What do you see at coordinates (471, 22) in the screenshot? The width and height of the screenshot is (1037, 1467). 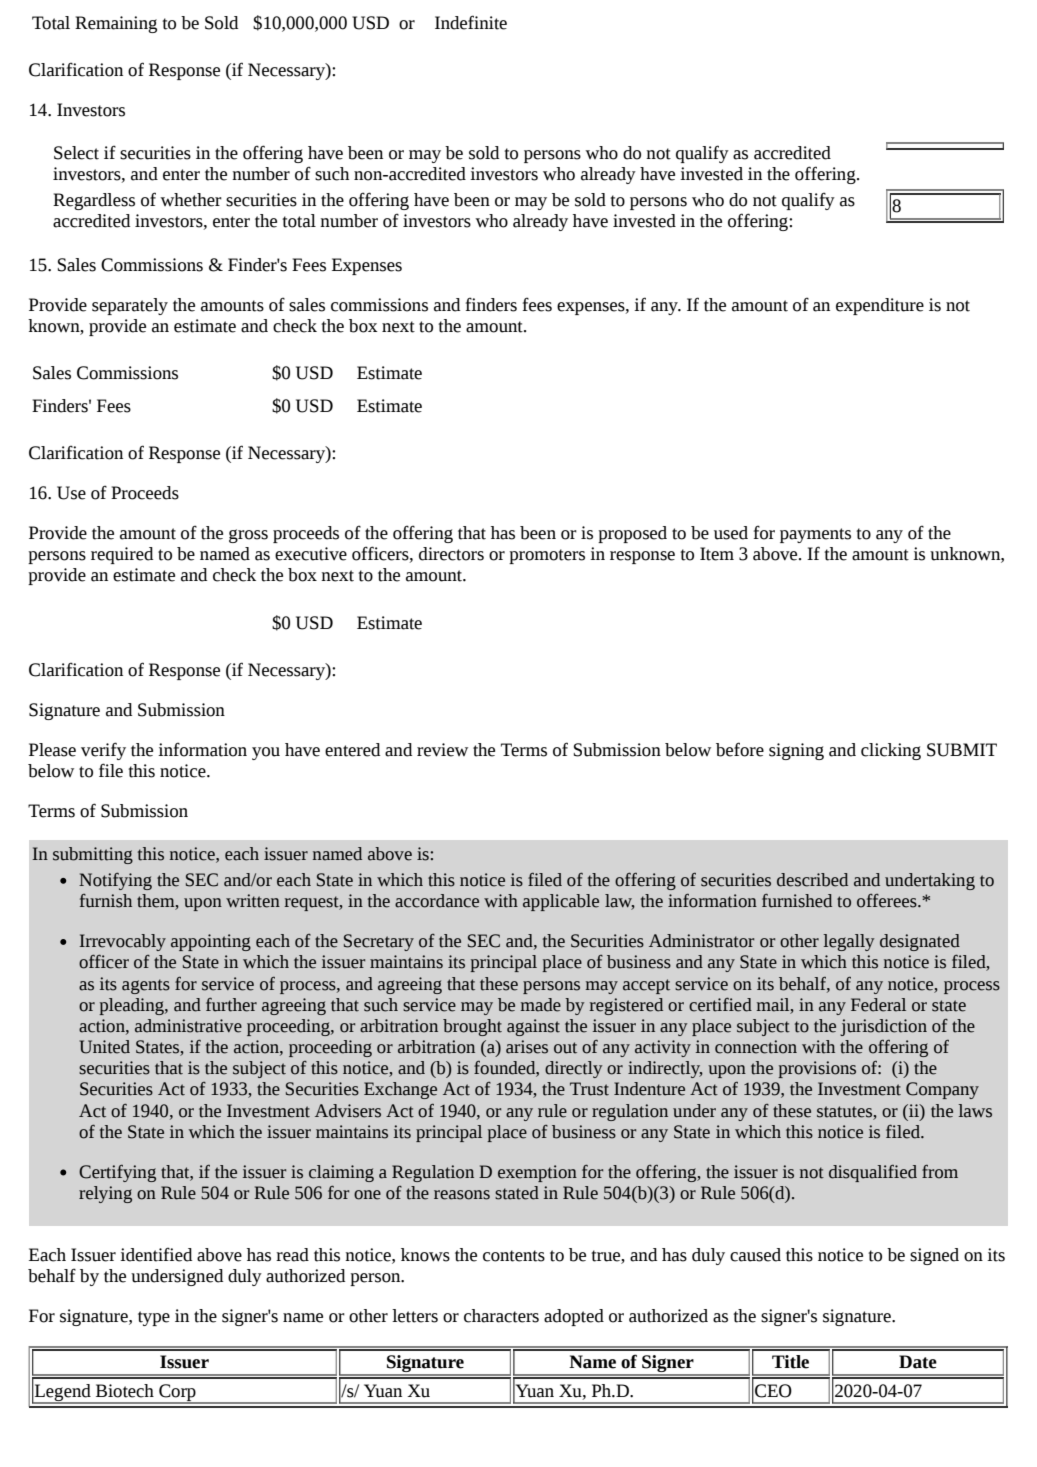 I see `Indefinite` at bounding box center [471, 22].
